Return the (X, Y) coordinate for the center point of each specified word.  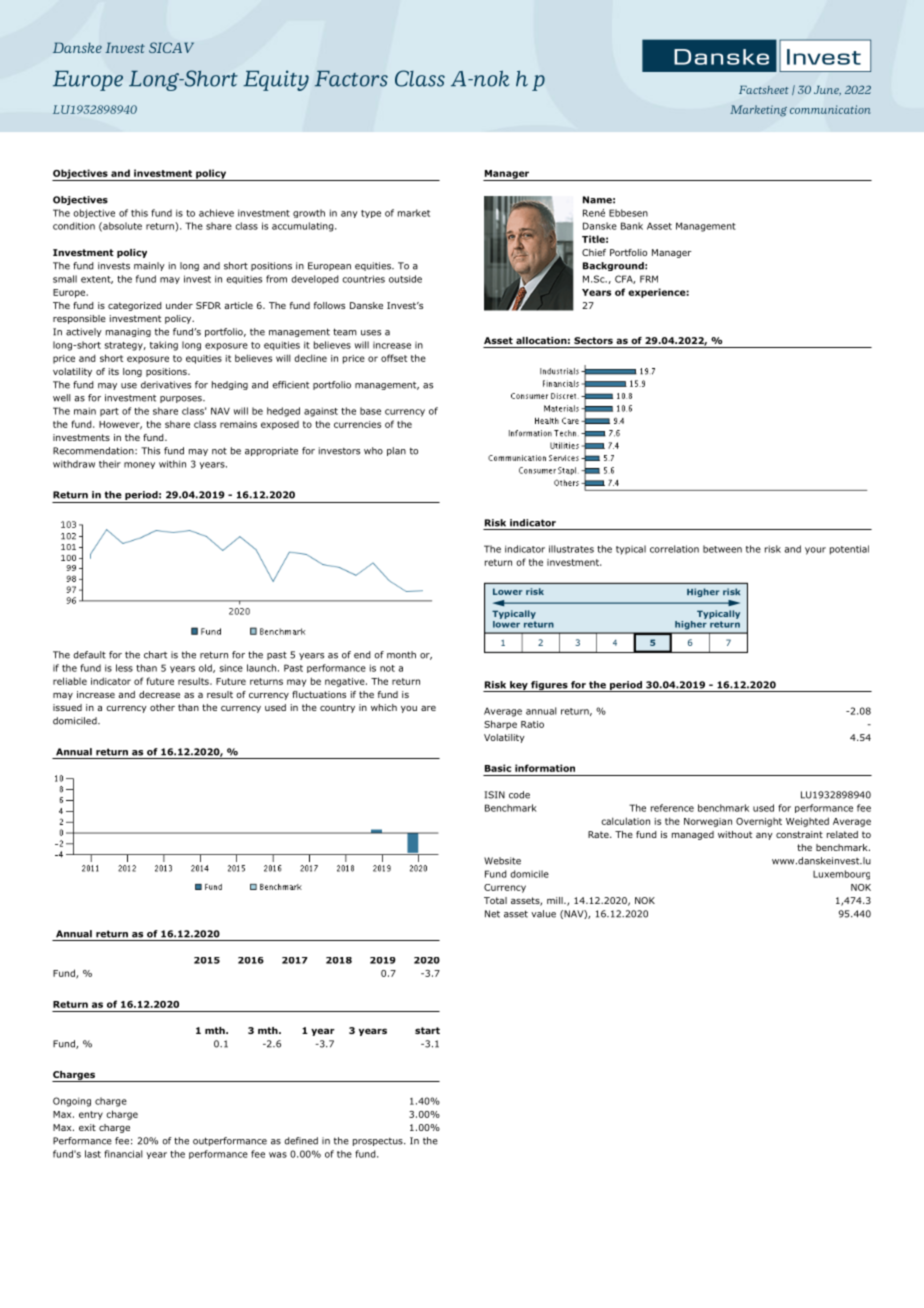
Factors (351, 79)
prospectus (379, 1142)
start (427, 1030)
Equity (276, 80)
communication (830, 109)
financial (123, 1154)
